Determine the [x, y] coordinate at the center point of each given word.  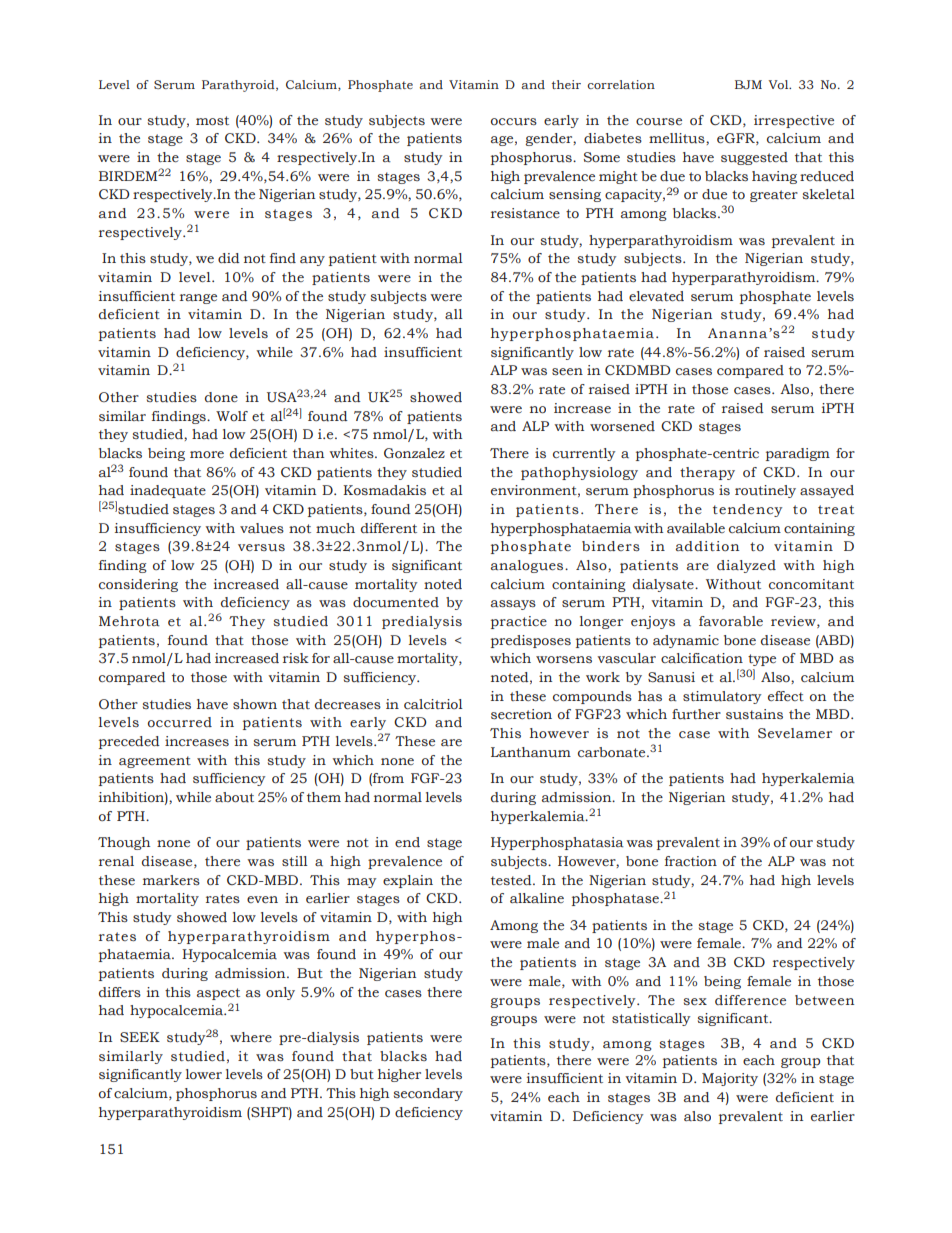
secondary [428, 1094]
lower [204, 1074]
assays [513, 605]
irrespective [794, 121]
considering [138, 585]
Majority [730, 1079]
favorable [731, 621]
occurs [514, 122]
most [212, 121]
